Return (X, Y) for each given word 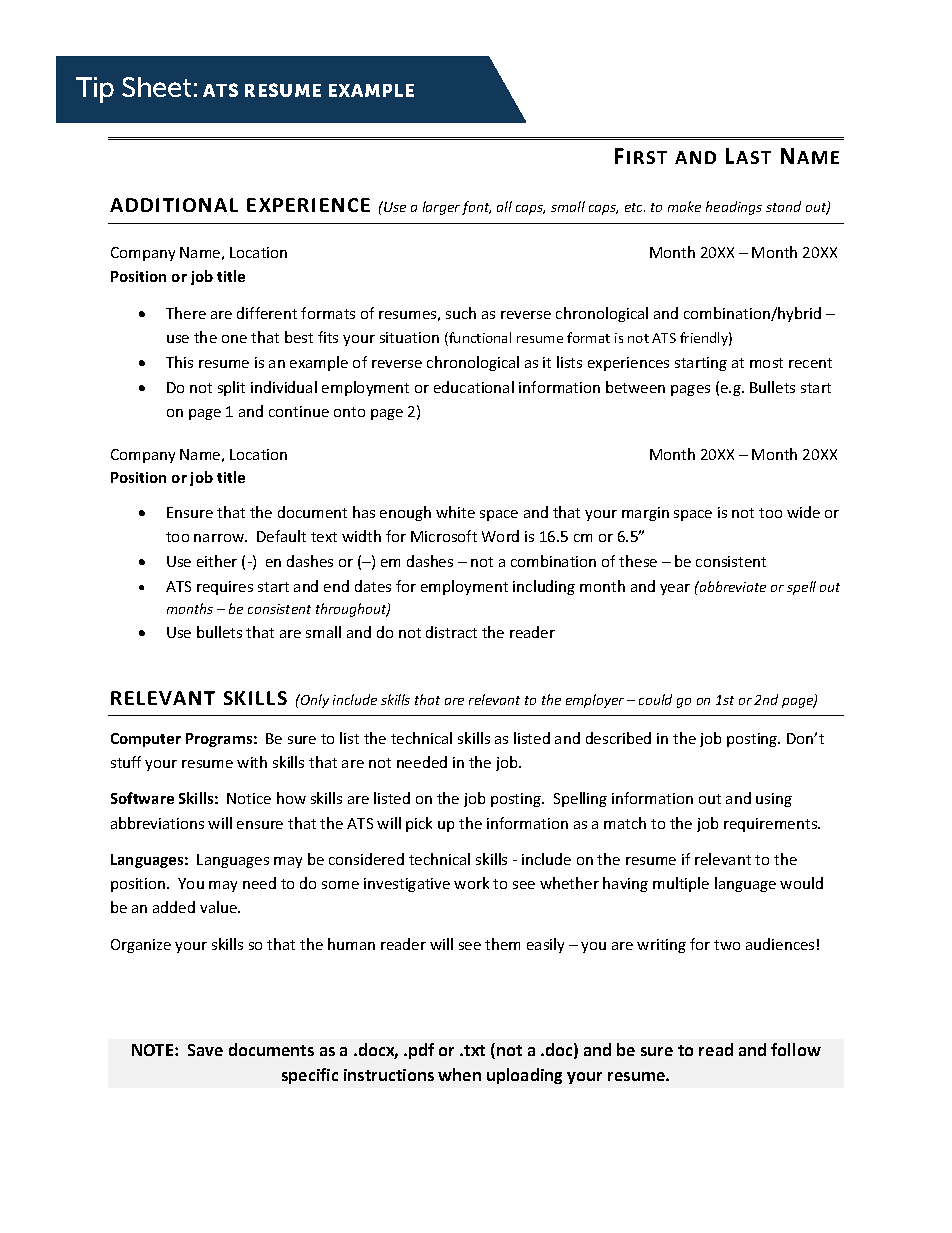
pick (419, 824)
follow (796, 1049)
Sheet (156, 87)
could (655, 699)
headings (734, 208)
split (231, 388)
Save (205, 1050)
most (766, 363)
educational (474, 387)
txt (474, 1050)
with (252, 762)
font (476, 208)
